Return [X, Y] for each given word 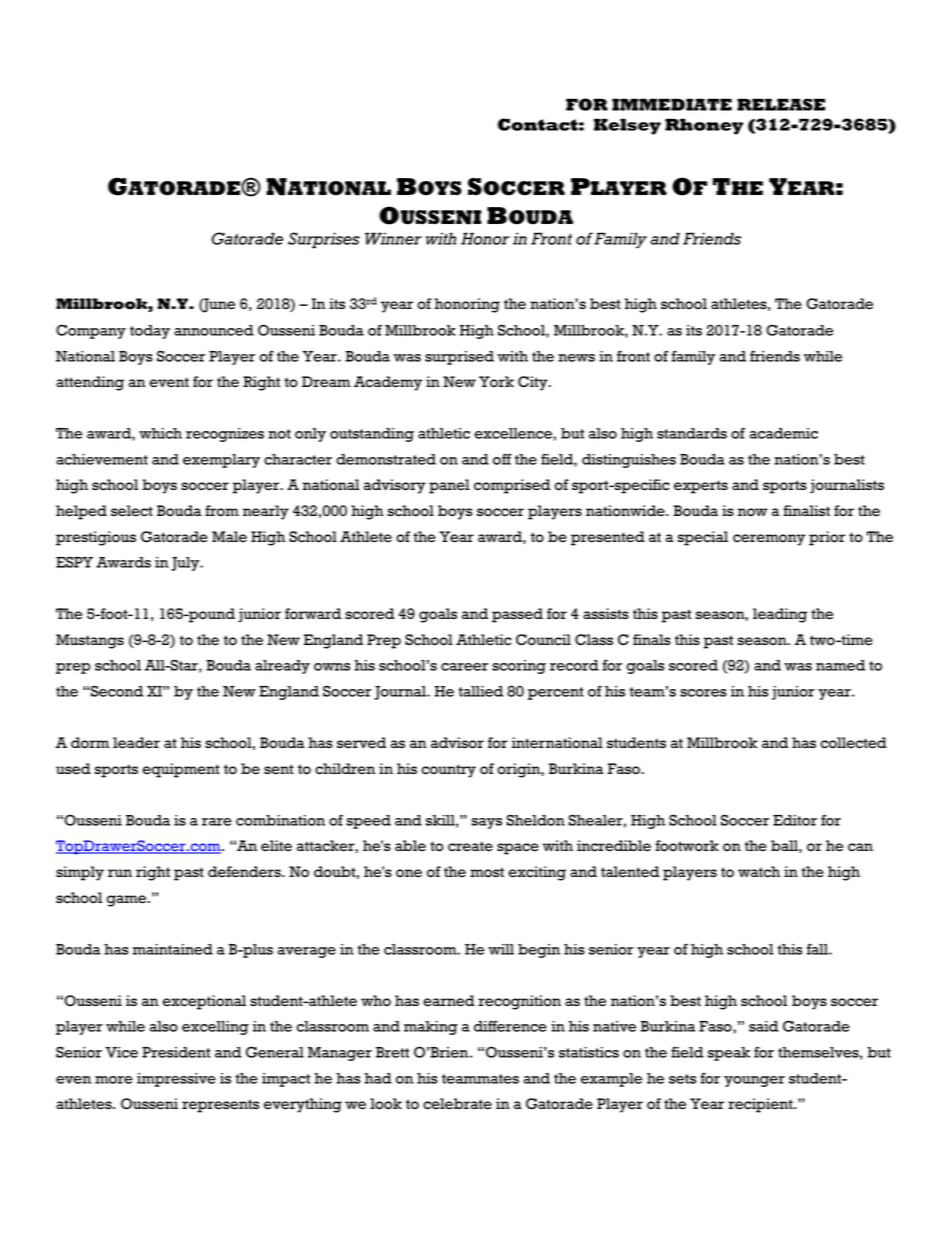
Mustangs [90, 641]
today [150, 332]
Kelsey [627, 126]
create [470, 846]
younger [754, 1081]
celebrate [457, 1104]
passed [517, 615]
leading [780, 615]
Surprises [324, 240]
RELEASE [781, 104]
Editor [795, 820]
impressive [176, 1080]
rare [217, 822]
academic [784, 433]
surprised [459, 358]
